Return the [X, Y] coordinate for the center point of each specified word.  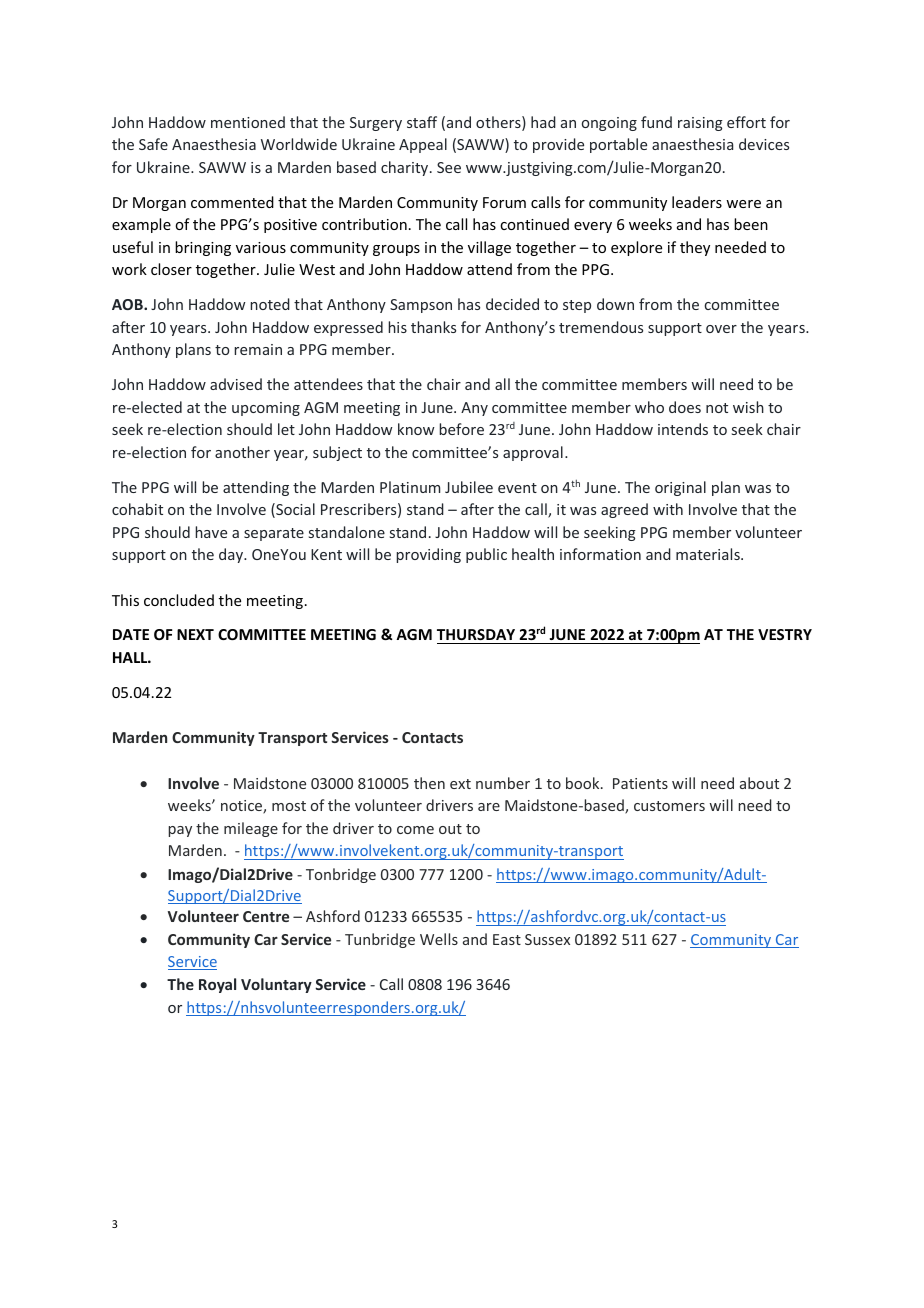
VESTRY [785, 634]
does [685, 407]
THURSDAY [476, 634]
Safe [153, 144]
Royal [217, 985]
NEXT [195, 634]
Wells [439, 939]
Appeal [423, 145]
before [461, 429]
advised [236, 384]
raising [700, 124]
